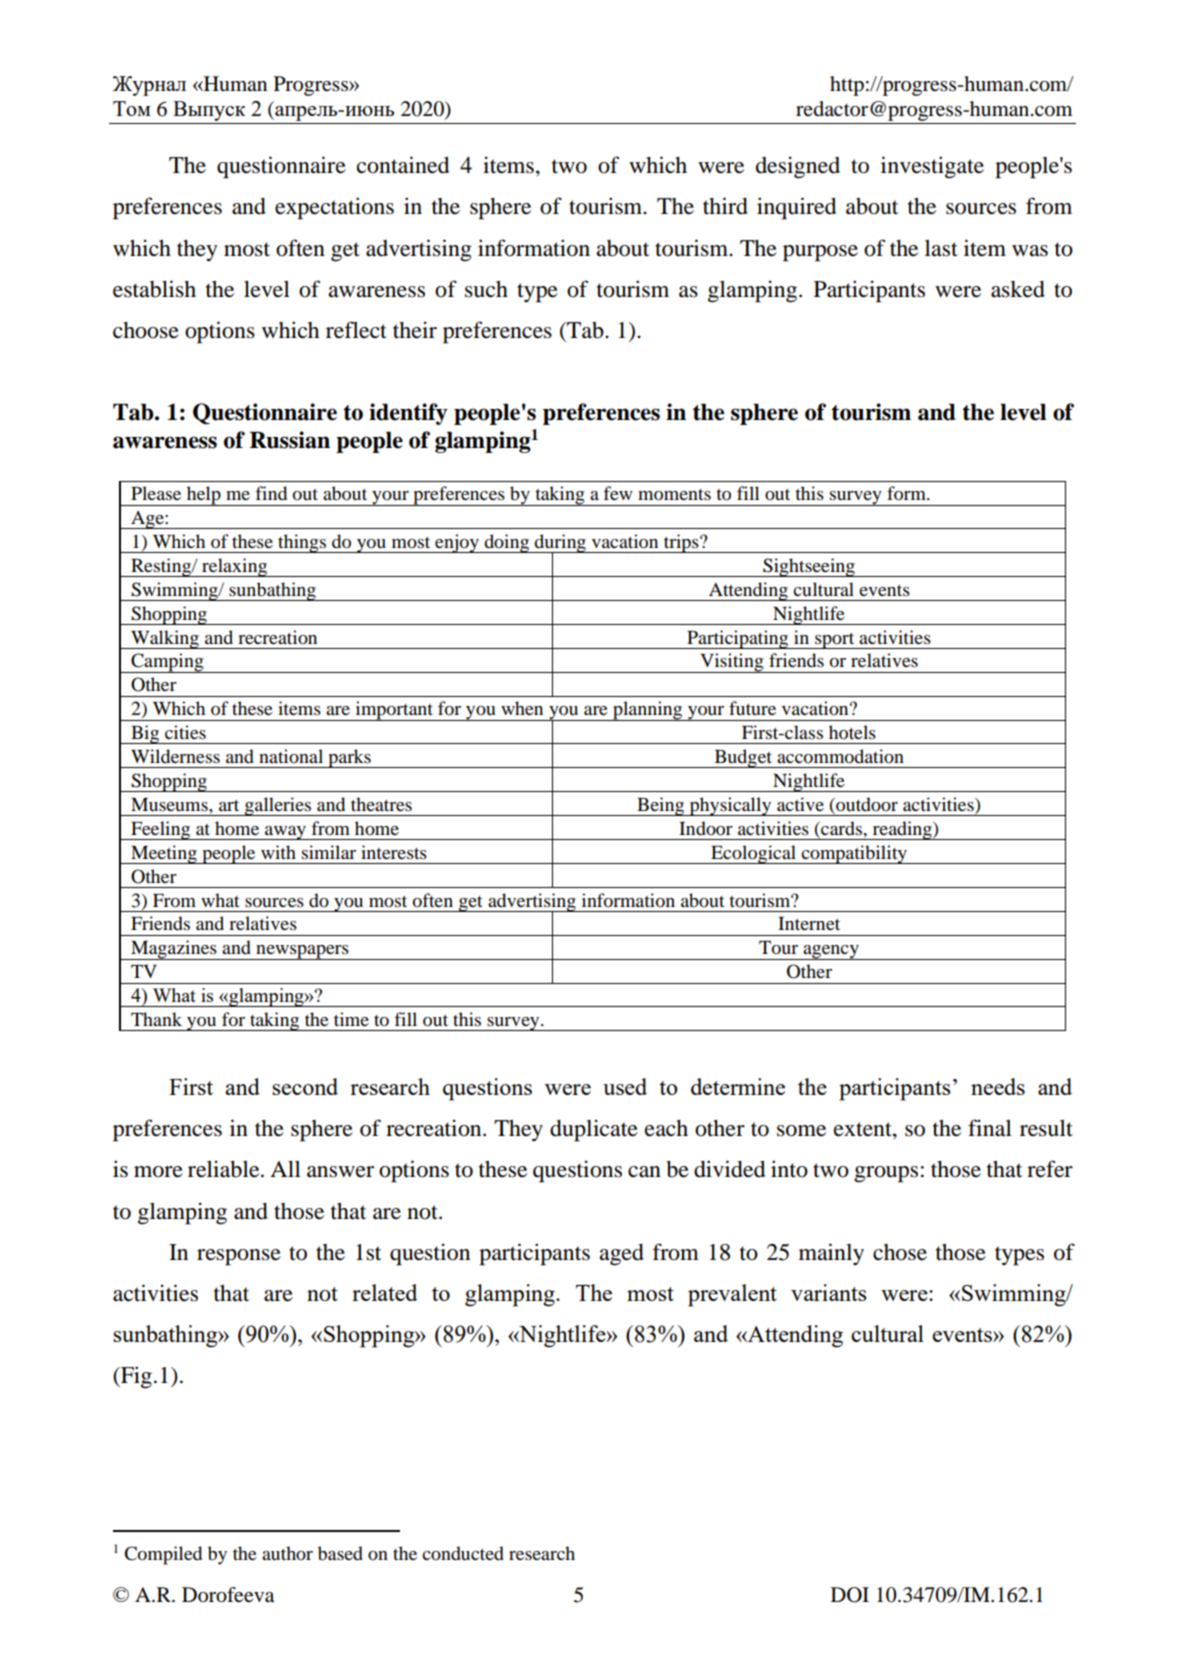  What do you see at coordinates (463, 1553) in the page?
I see `conducted` at bounding box center [463, 1553].
